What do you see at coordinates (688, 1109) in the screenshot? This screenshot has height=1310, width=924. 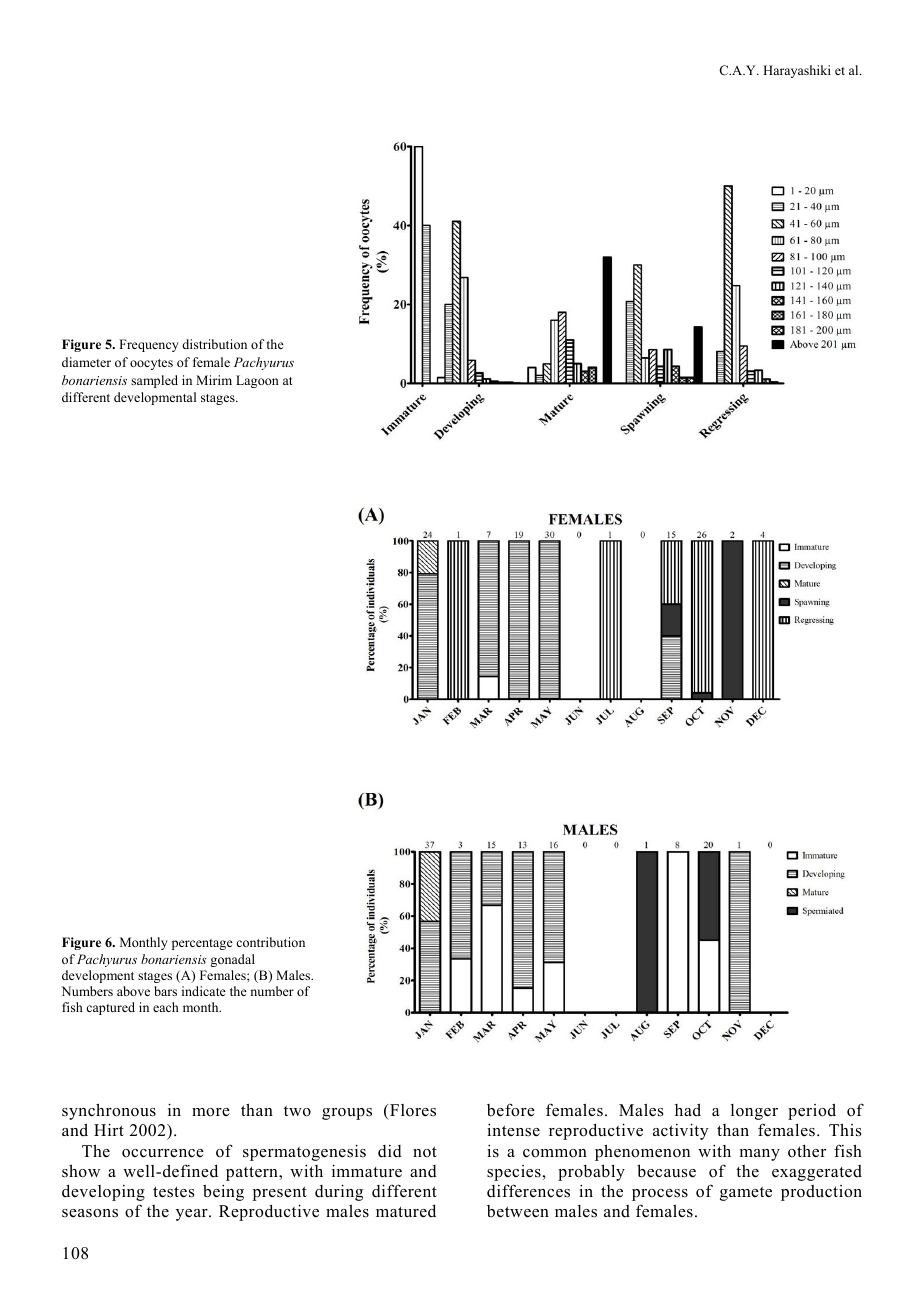 I see `had` at bounding box center [688, 1109].
